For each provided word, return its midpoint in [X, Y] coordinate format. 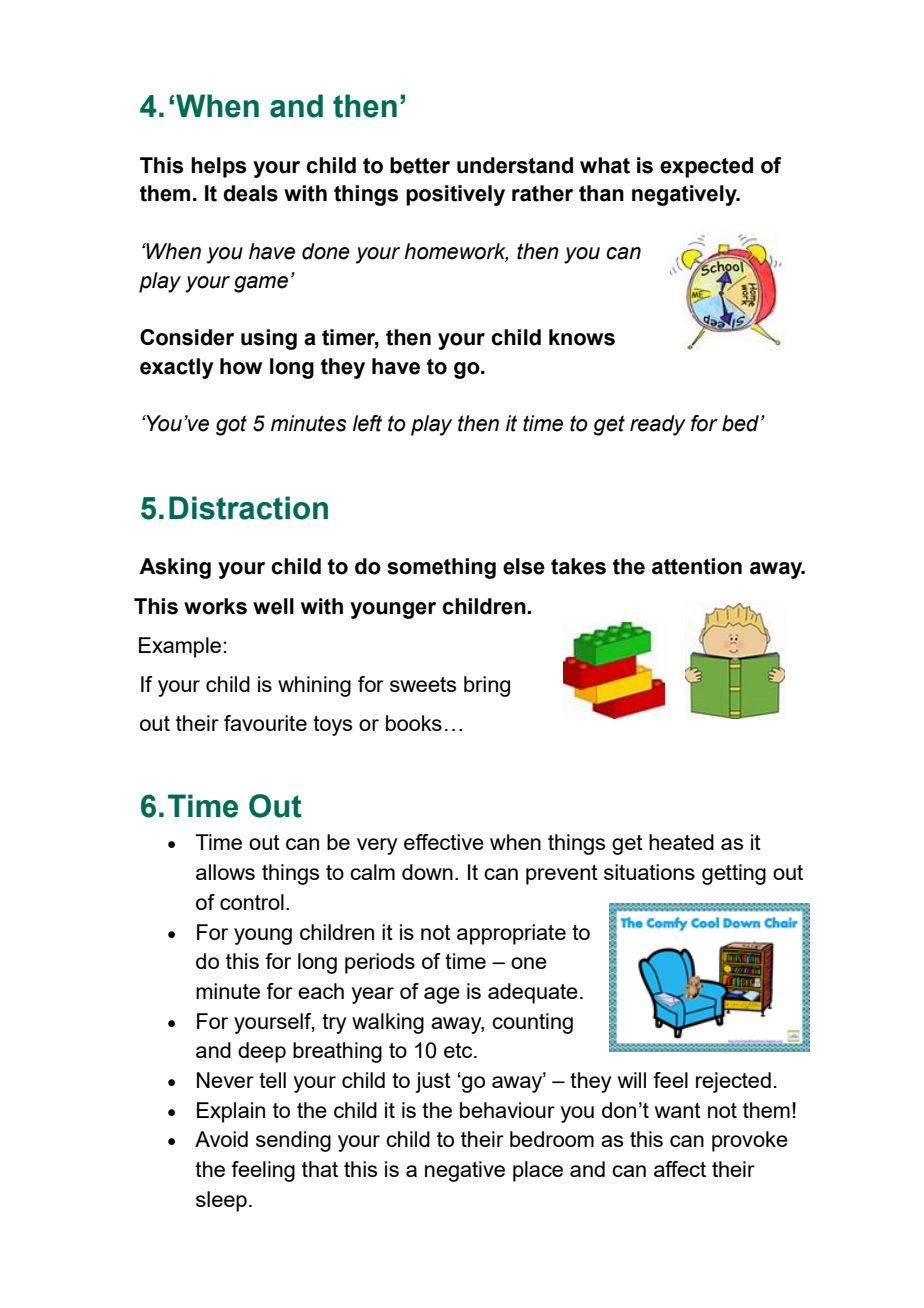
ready [658, 425]
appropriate [511, 934]
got [231, 425]
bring [487, 686]
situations [649, 872]
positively [455, 195]
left [367, 423]
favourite [265, 723]
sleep [221, 1201]
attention [697, 566]
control [252, 902]
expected [706, 167]
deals [250, 193]
